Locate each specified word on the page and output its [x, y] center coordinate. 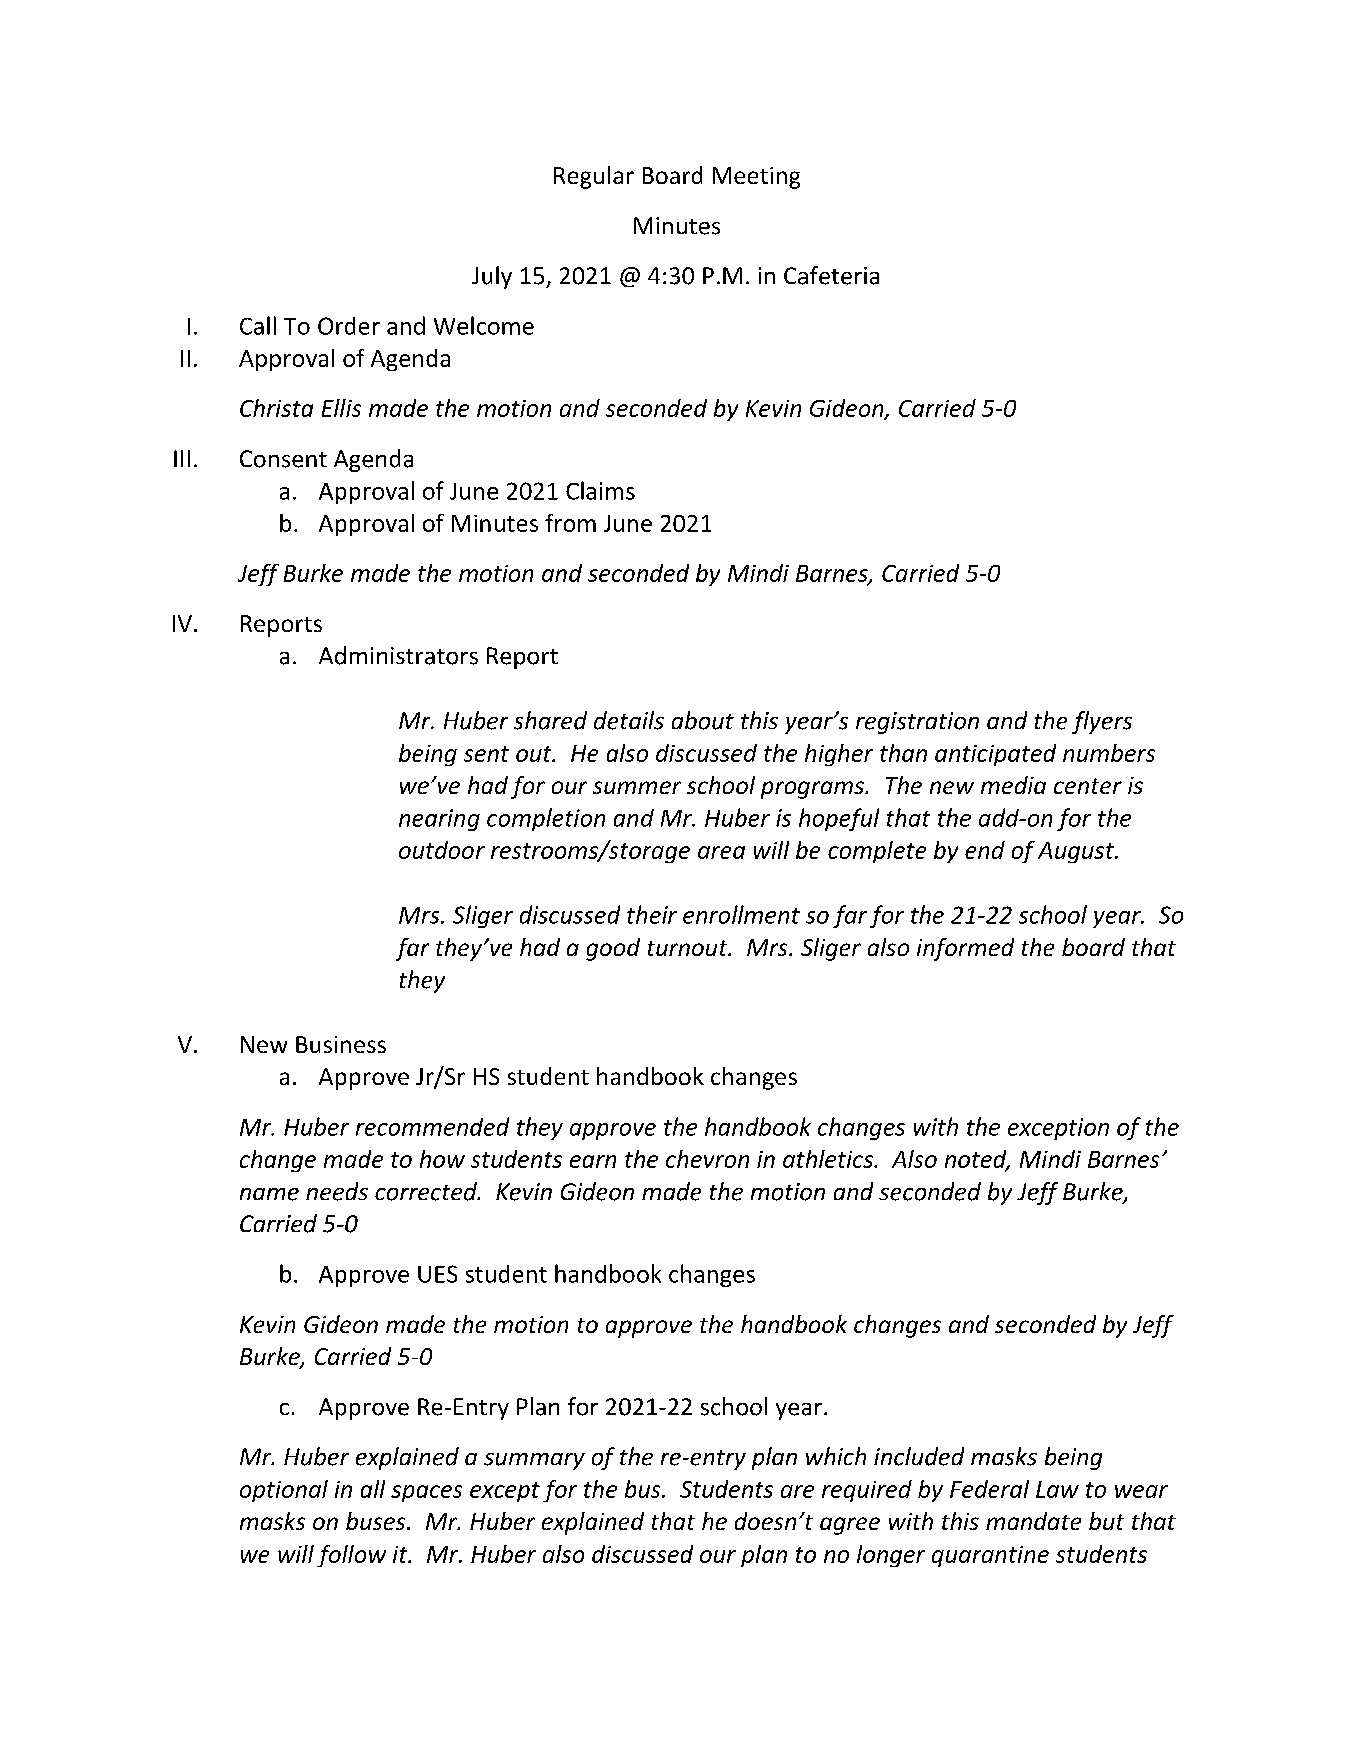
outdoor [442, 850]
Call [258, 325]
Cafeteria [831, 275]
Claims [600, 490]
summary [534, 1461]
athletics [829, 1159]
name [269, 1194]
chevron [707, 1159]
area [721, 852]
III [182, 458]
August [1077, 852]
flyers [1102, 722]
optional [284, 1491]
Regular [594, 177]
